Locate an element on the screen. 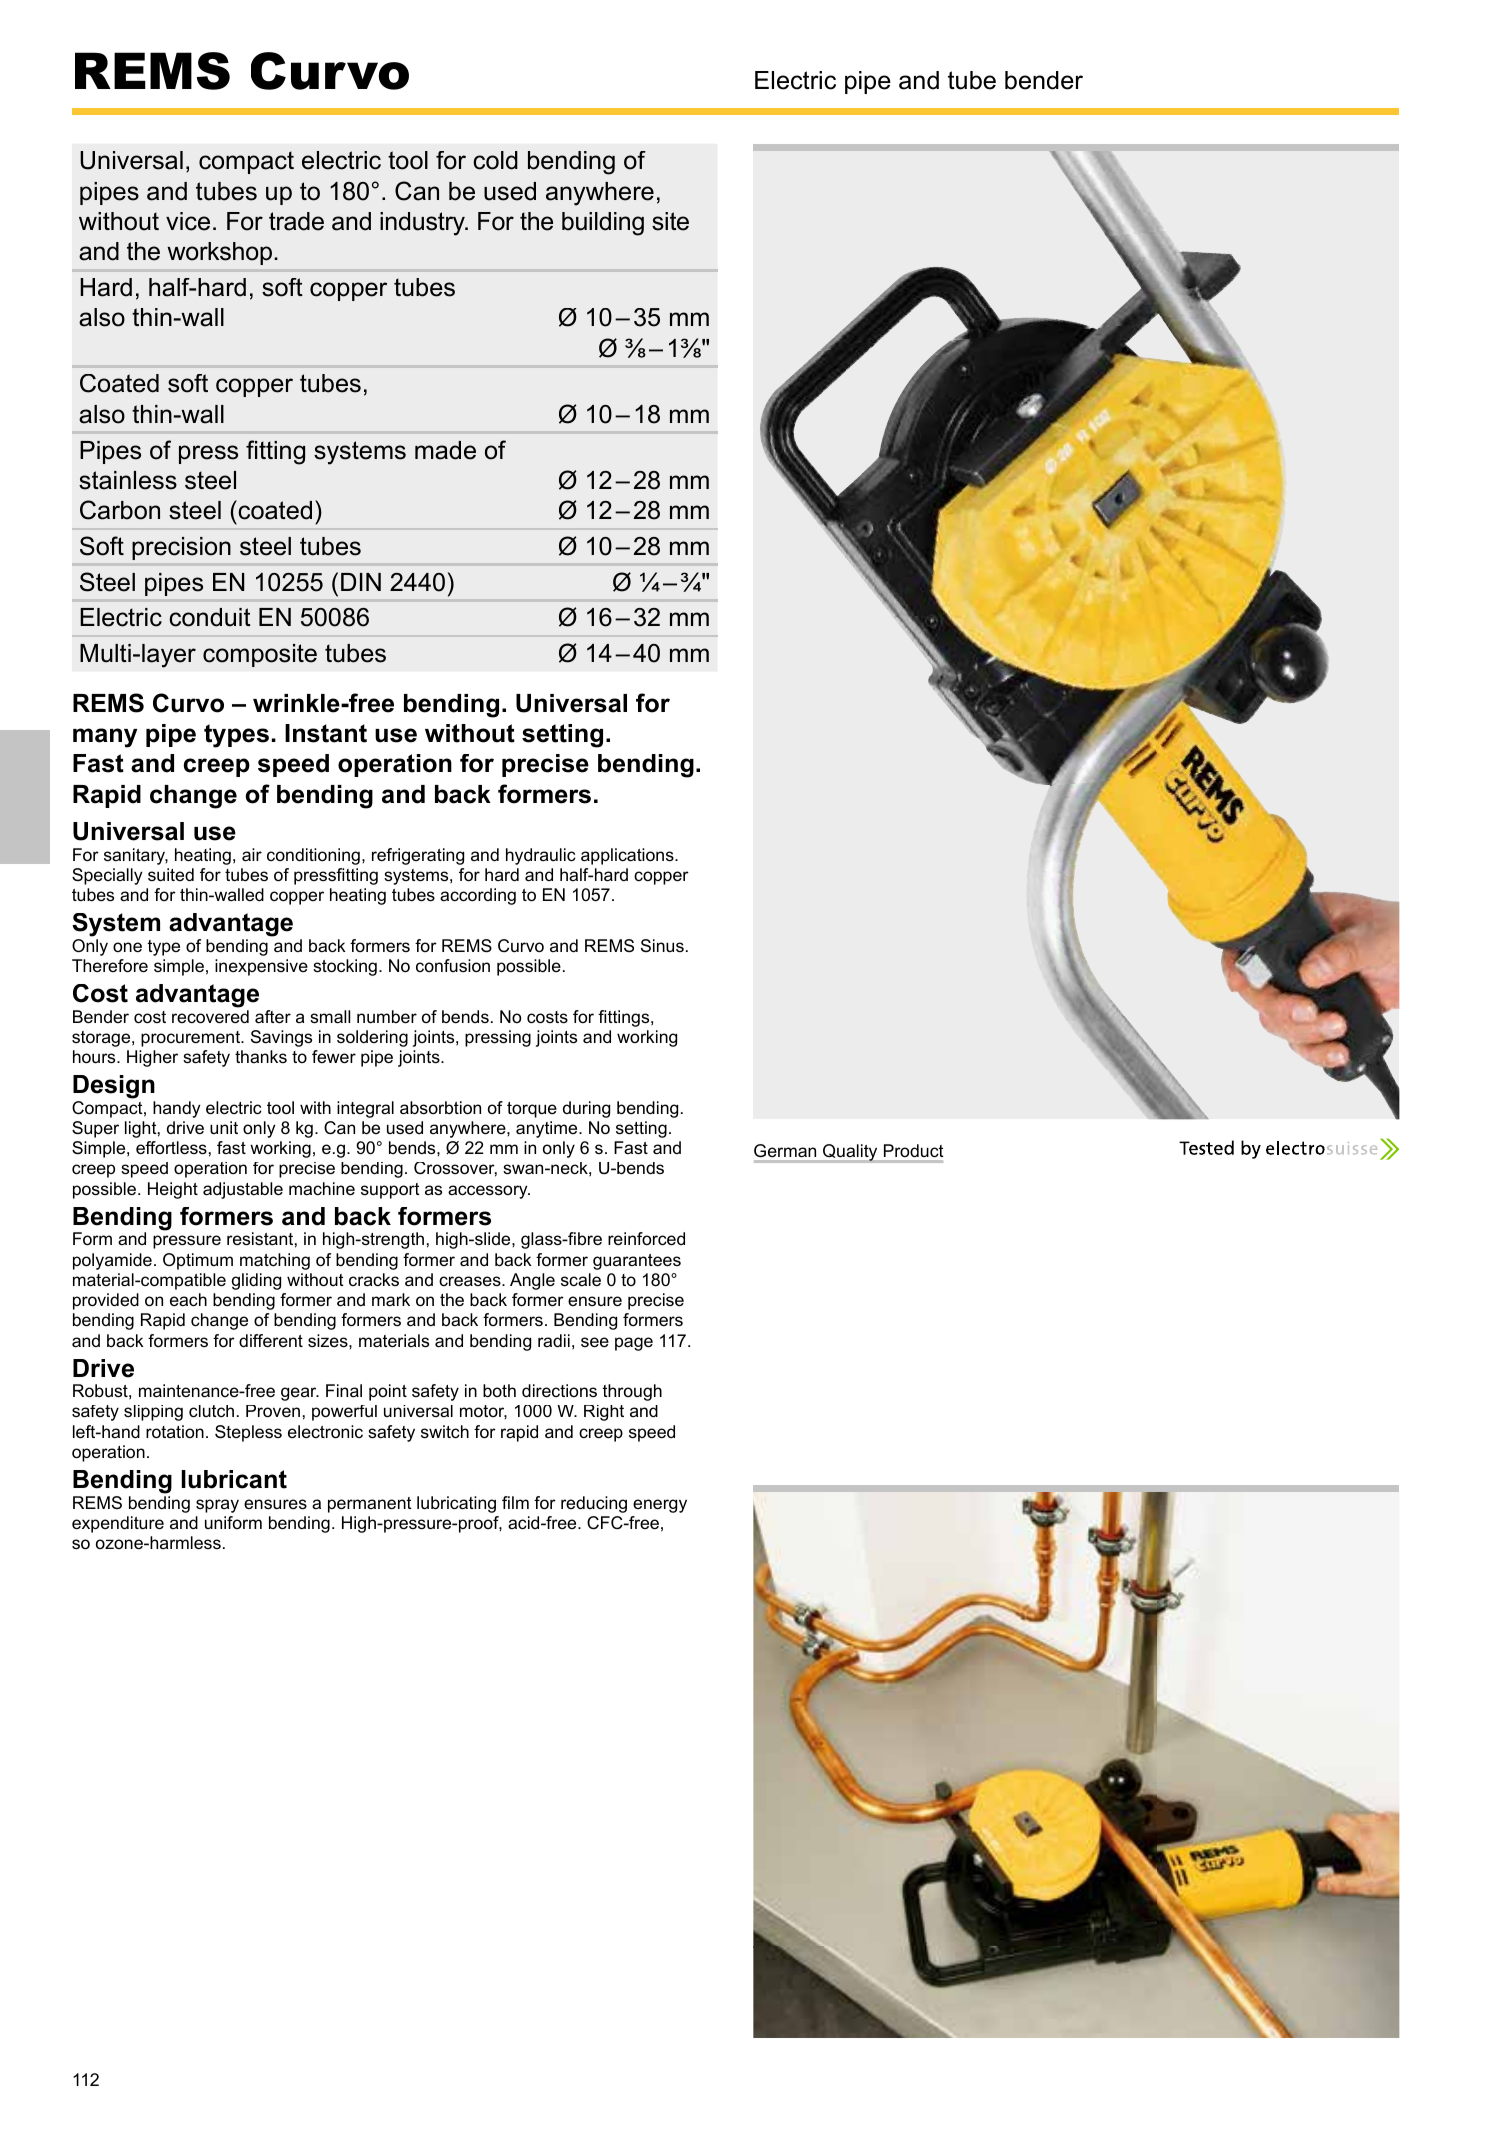  effortless is located at coordinates (171, 1147).
